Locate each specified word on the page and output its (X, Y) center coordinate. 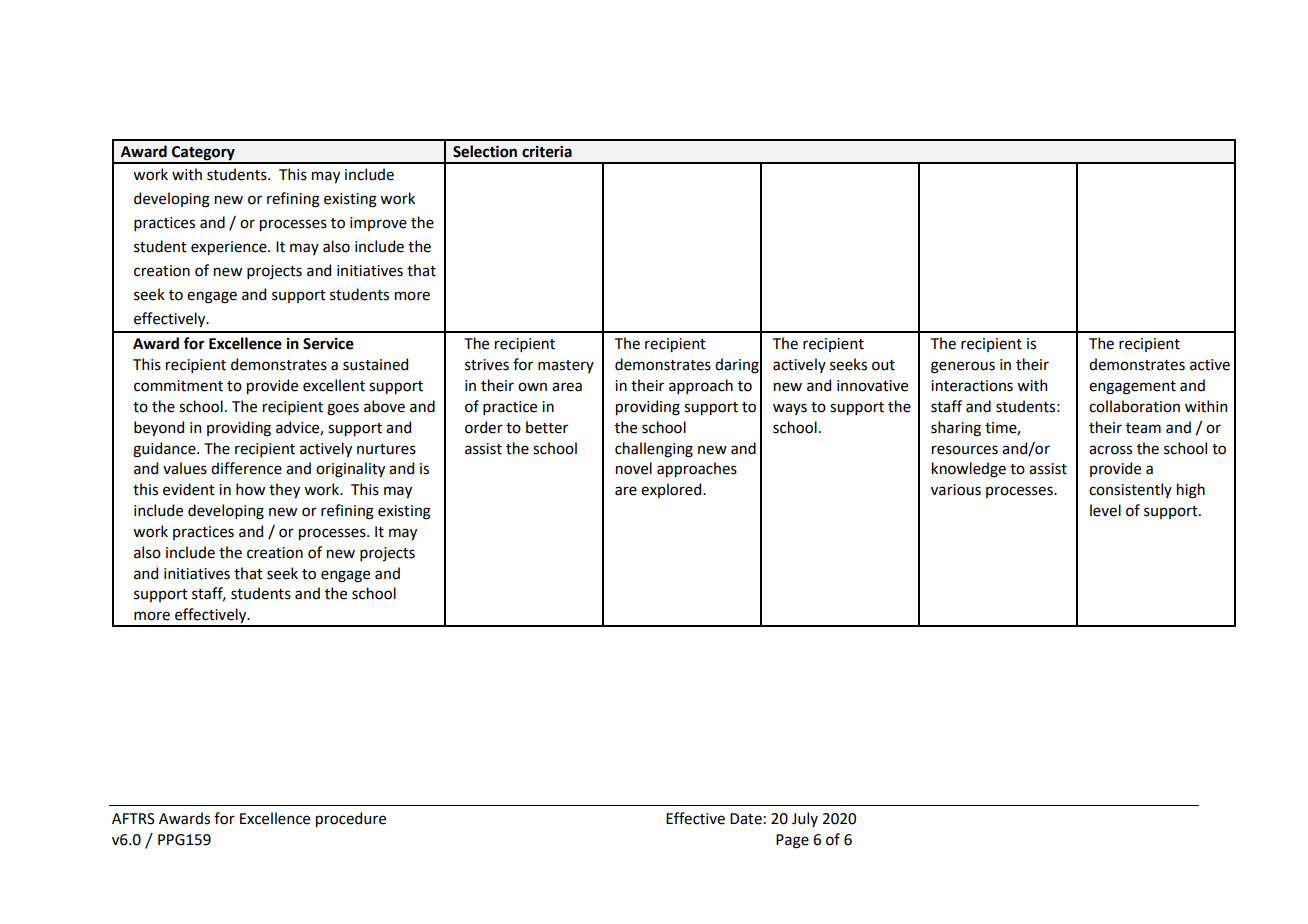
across (1110, 450)
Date (746, 819)
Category (203, 154)
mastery (566, 366)
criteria (547, 152)
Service (328, 344)
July (805, 819)
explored (672, 490)
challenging (654, 450)
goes (343, 409)
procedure (351, 819)
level (1105, 510)
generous (963, 367)
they (284, 490)
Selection (485, 151)
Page (792, 841)
